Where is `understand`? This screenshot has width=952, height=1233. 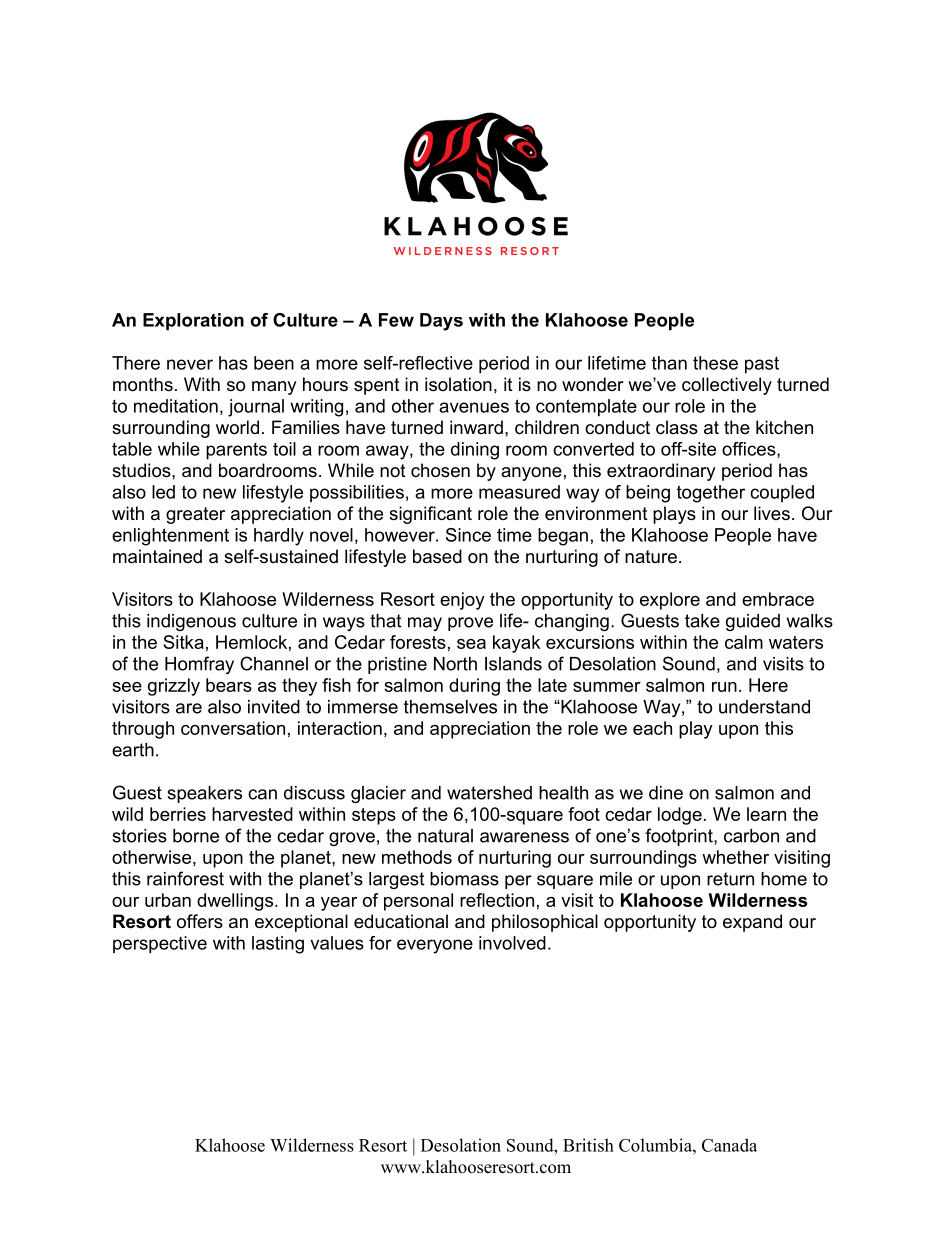
understand is located at coordinates (764, 707).
